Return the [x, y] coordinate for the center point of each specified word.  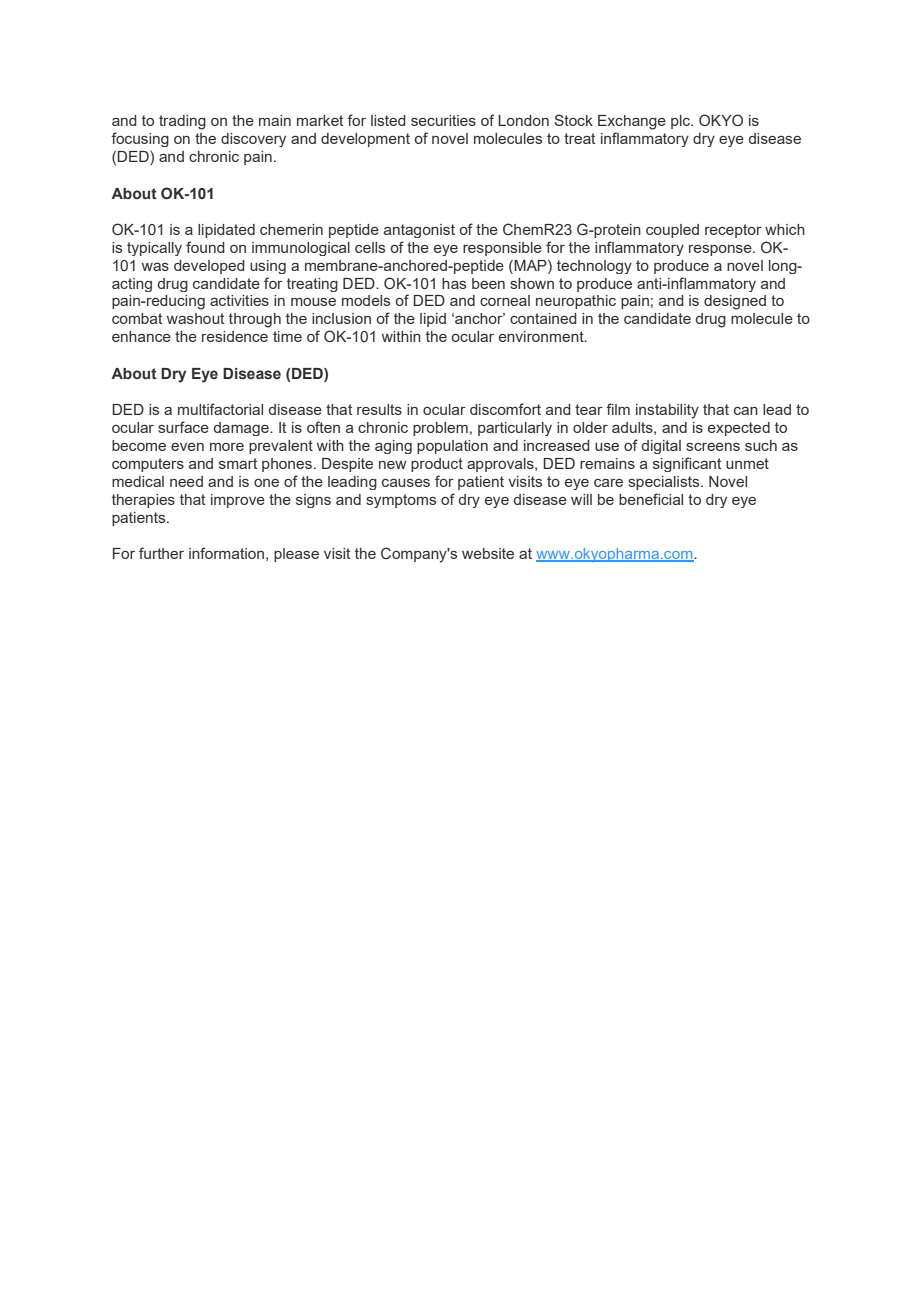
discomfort [505, 409]
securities [443, 120]
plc [682, 122]
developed [209, 267]
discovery [253, 140]
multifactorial [220, 409]
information [226, 553]
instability [667, 411]
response [721, 250]
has [454, 283]
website [488, 553]
